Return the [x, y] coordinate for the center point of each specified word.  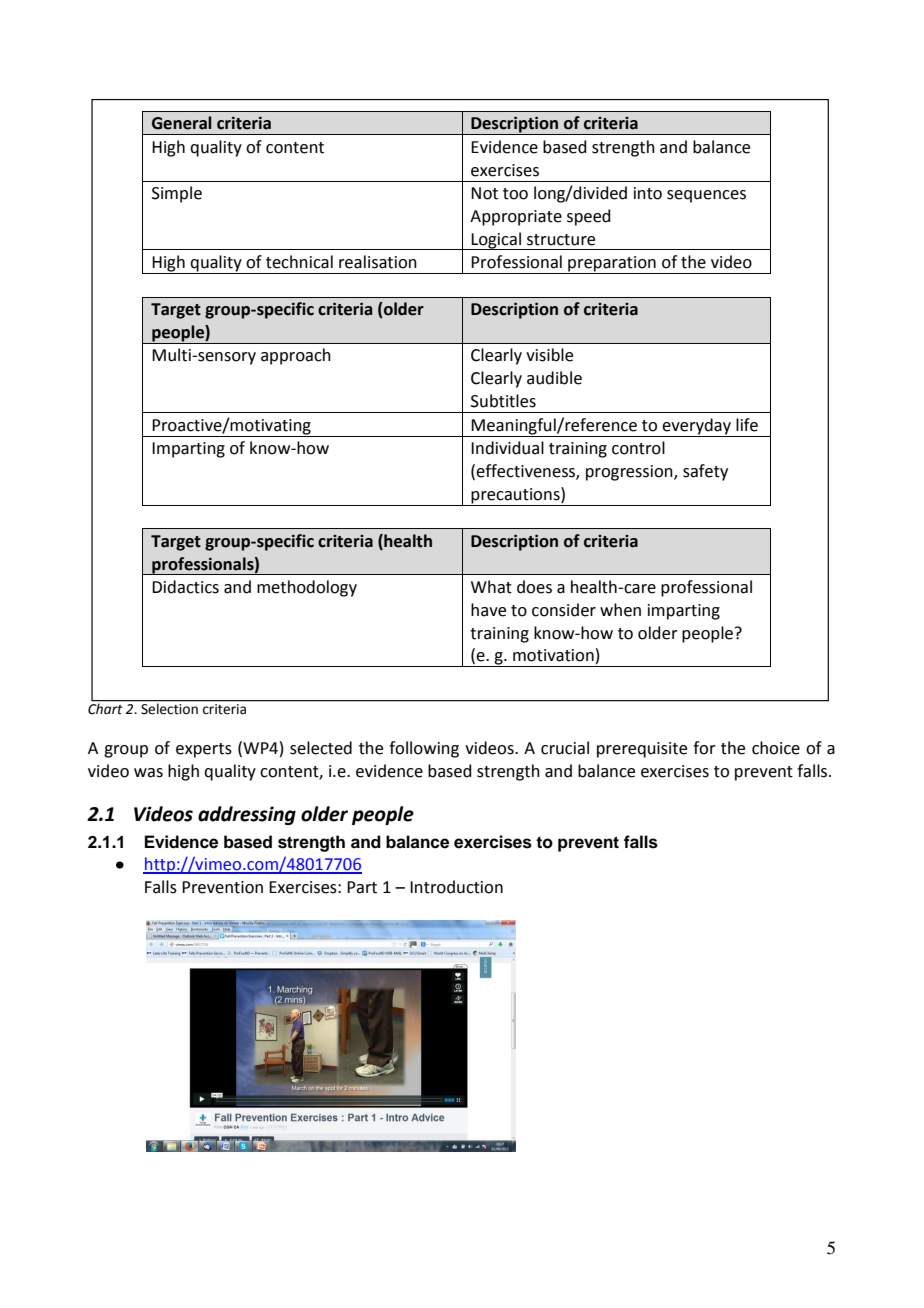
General [181, 123]
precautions [516, 495]
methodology [307, 588]
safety [705, 472]
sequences [706, 196]
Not [484, 193]
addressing [247, 815]
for [704, 748]
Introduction [456, 887]
